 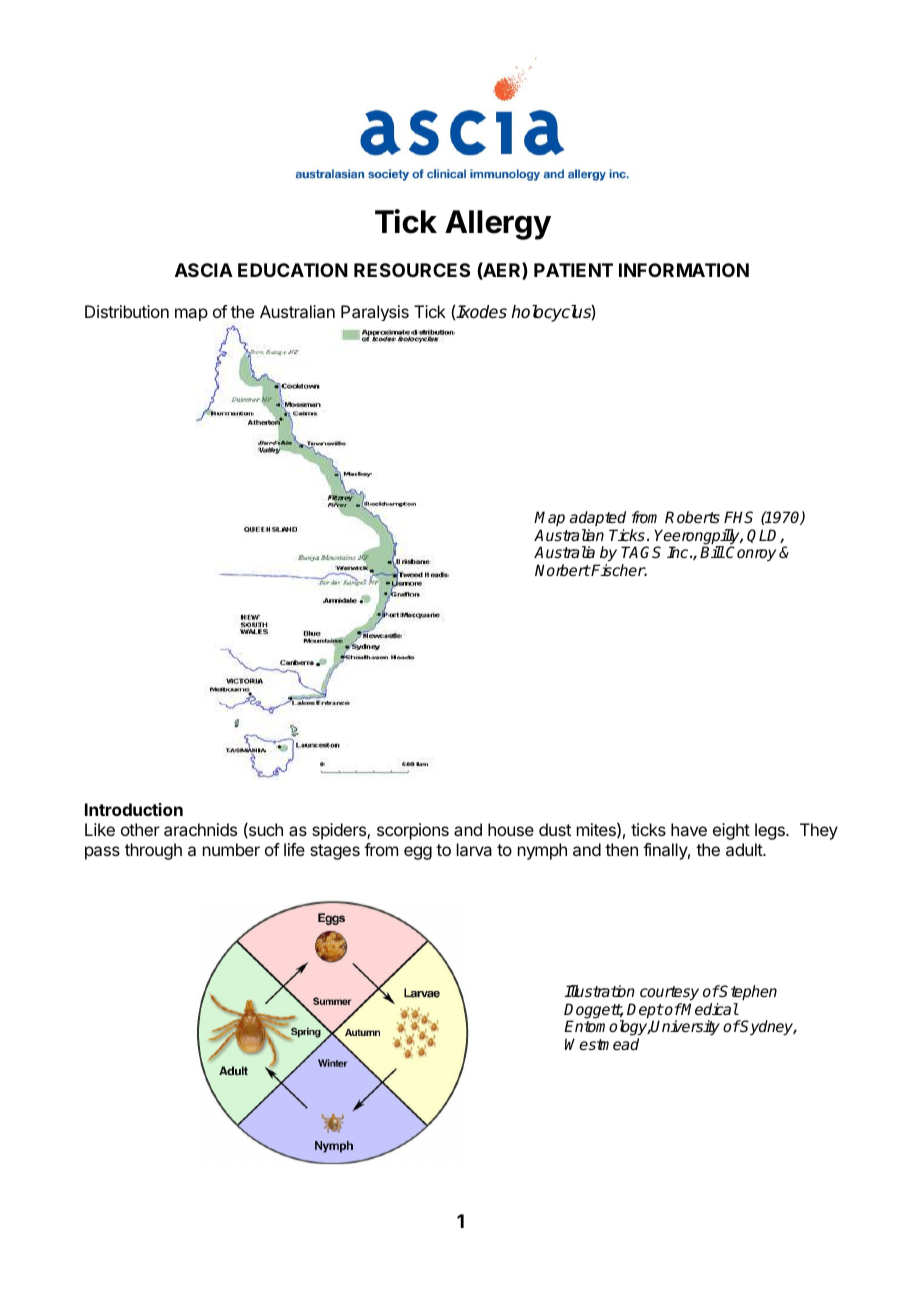 I want to click on Roberts, so click(x=692, y=517).
